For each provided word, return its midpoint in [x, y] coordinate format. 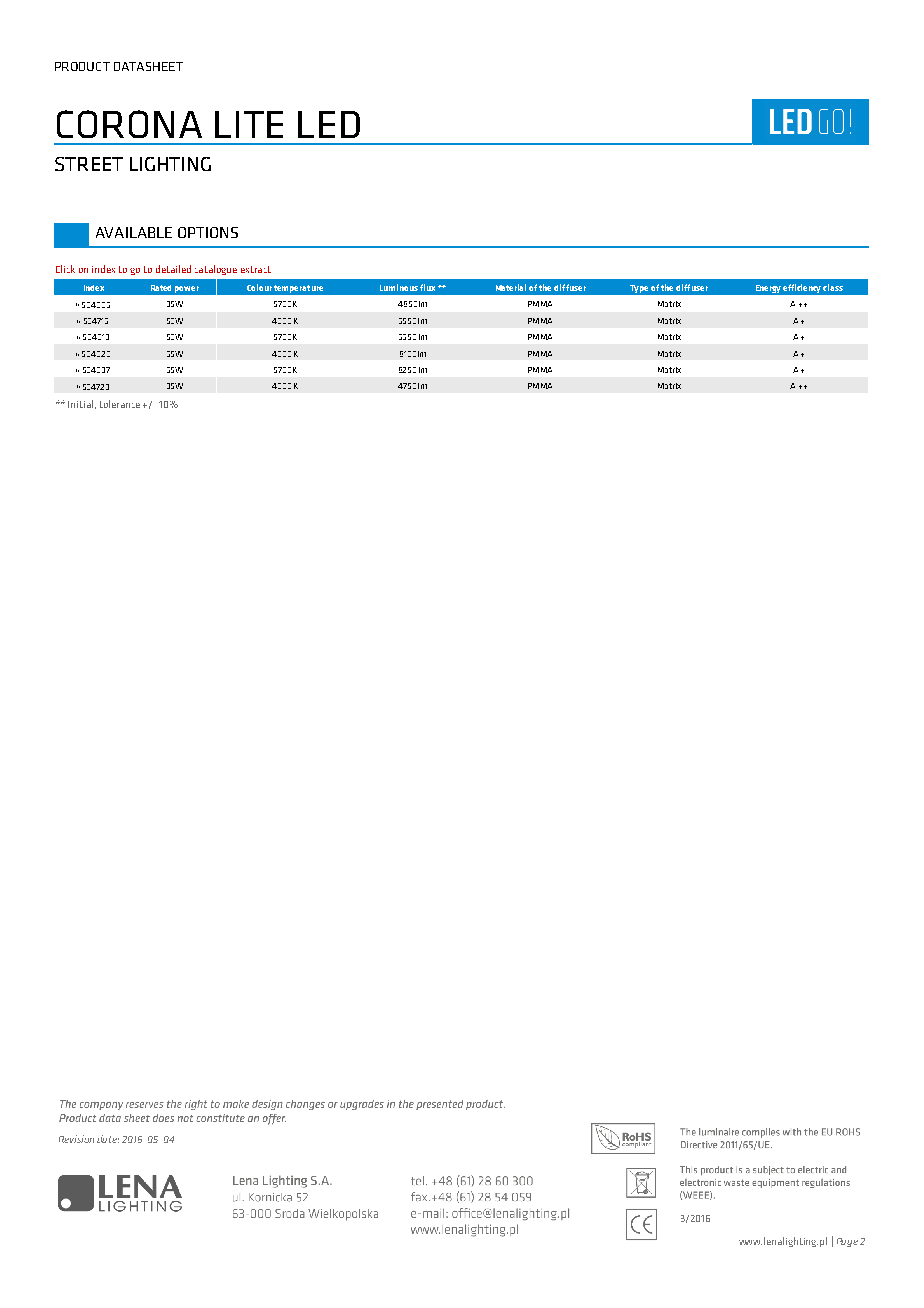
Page [847, 1242]
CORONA [129, 124]
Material [511, 287]
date [108, 1139]
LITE [249, 124]
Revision [76, 1139]
